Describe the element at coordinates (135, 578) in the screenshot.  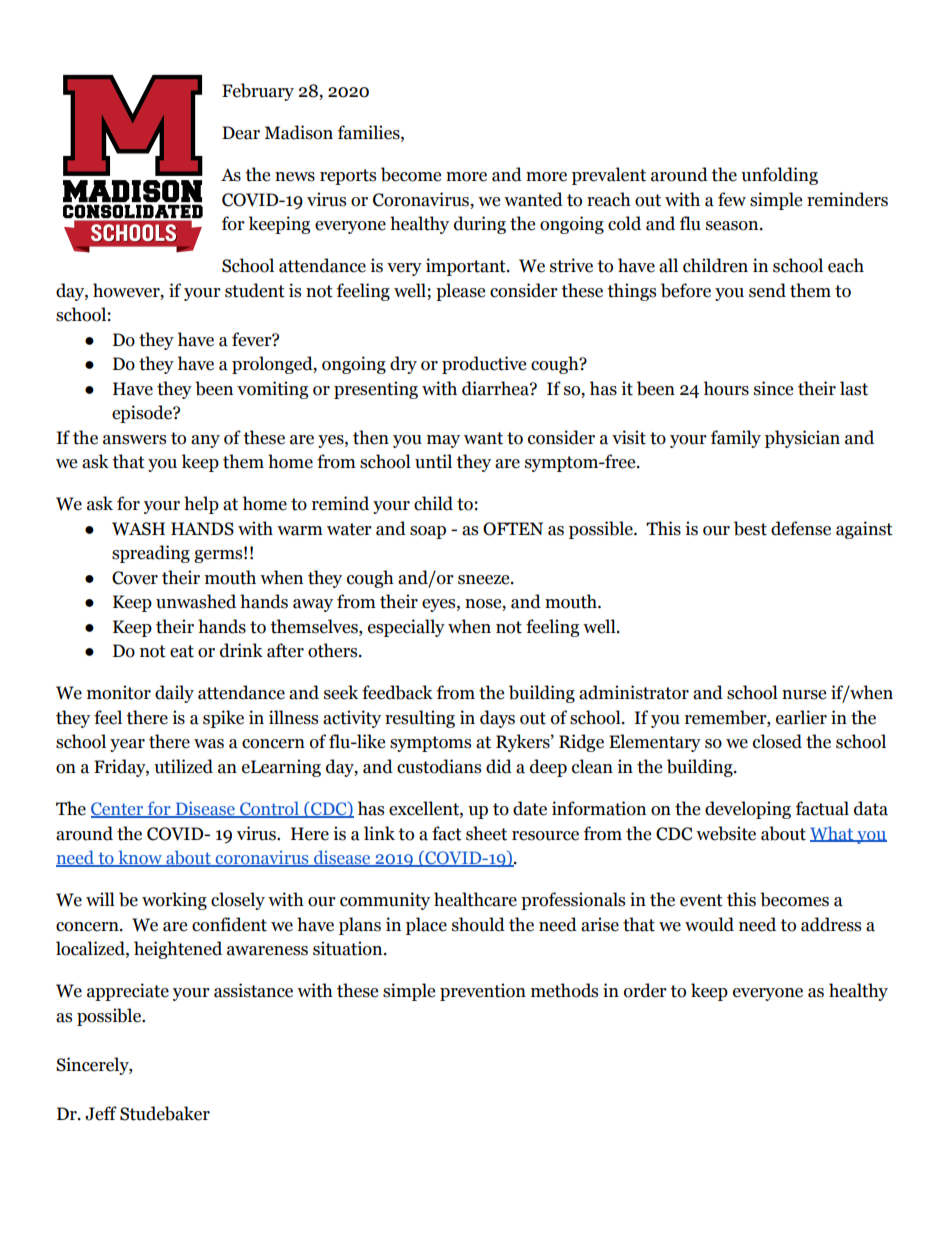
I see `Cover` at that location.
